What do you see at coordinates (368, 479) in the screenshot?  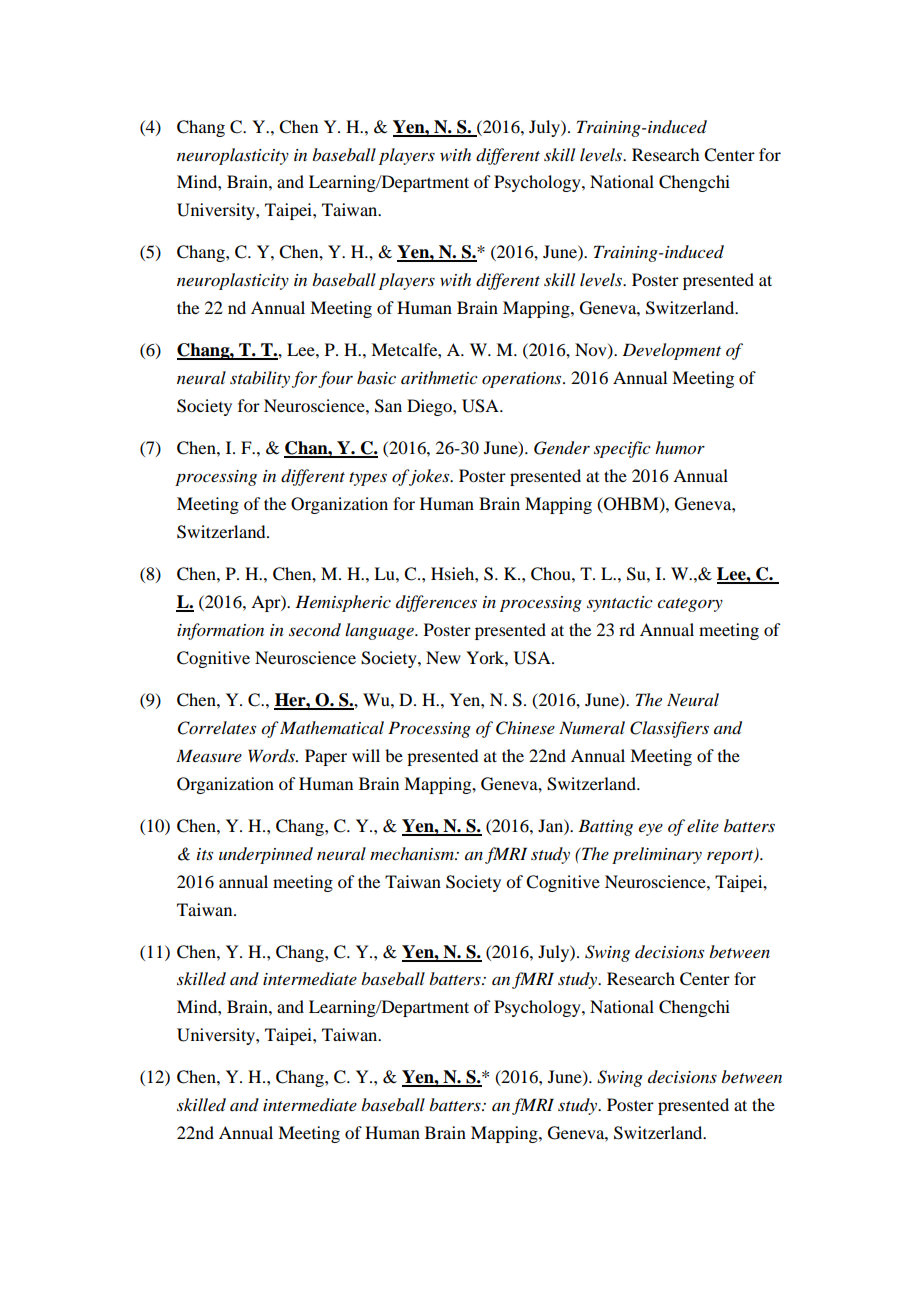 I see `types` at bounding box center [368, 479].
